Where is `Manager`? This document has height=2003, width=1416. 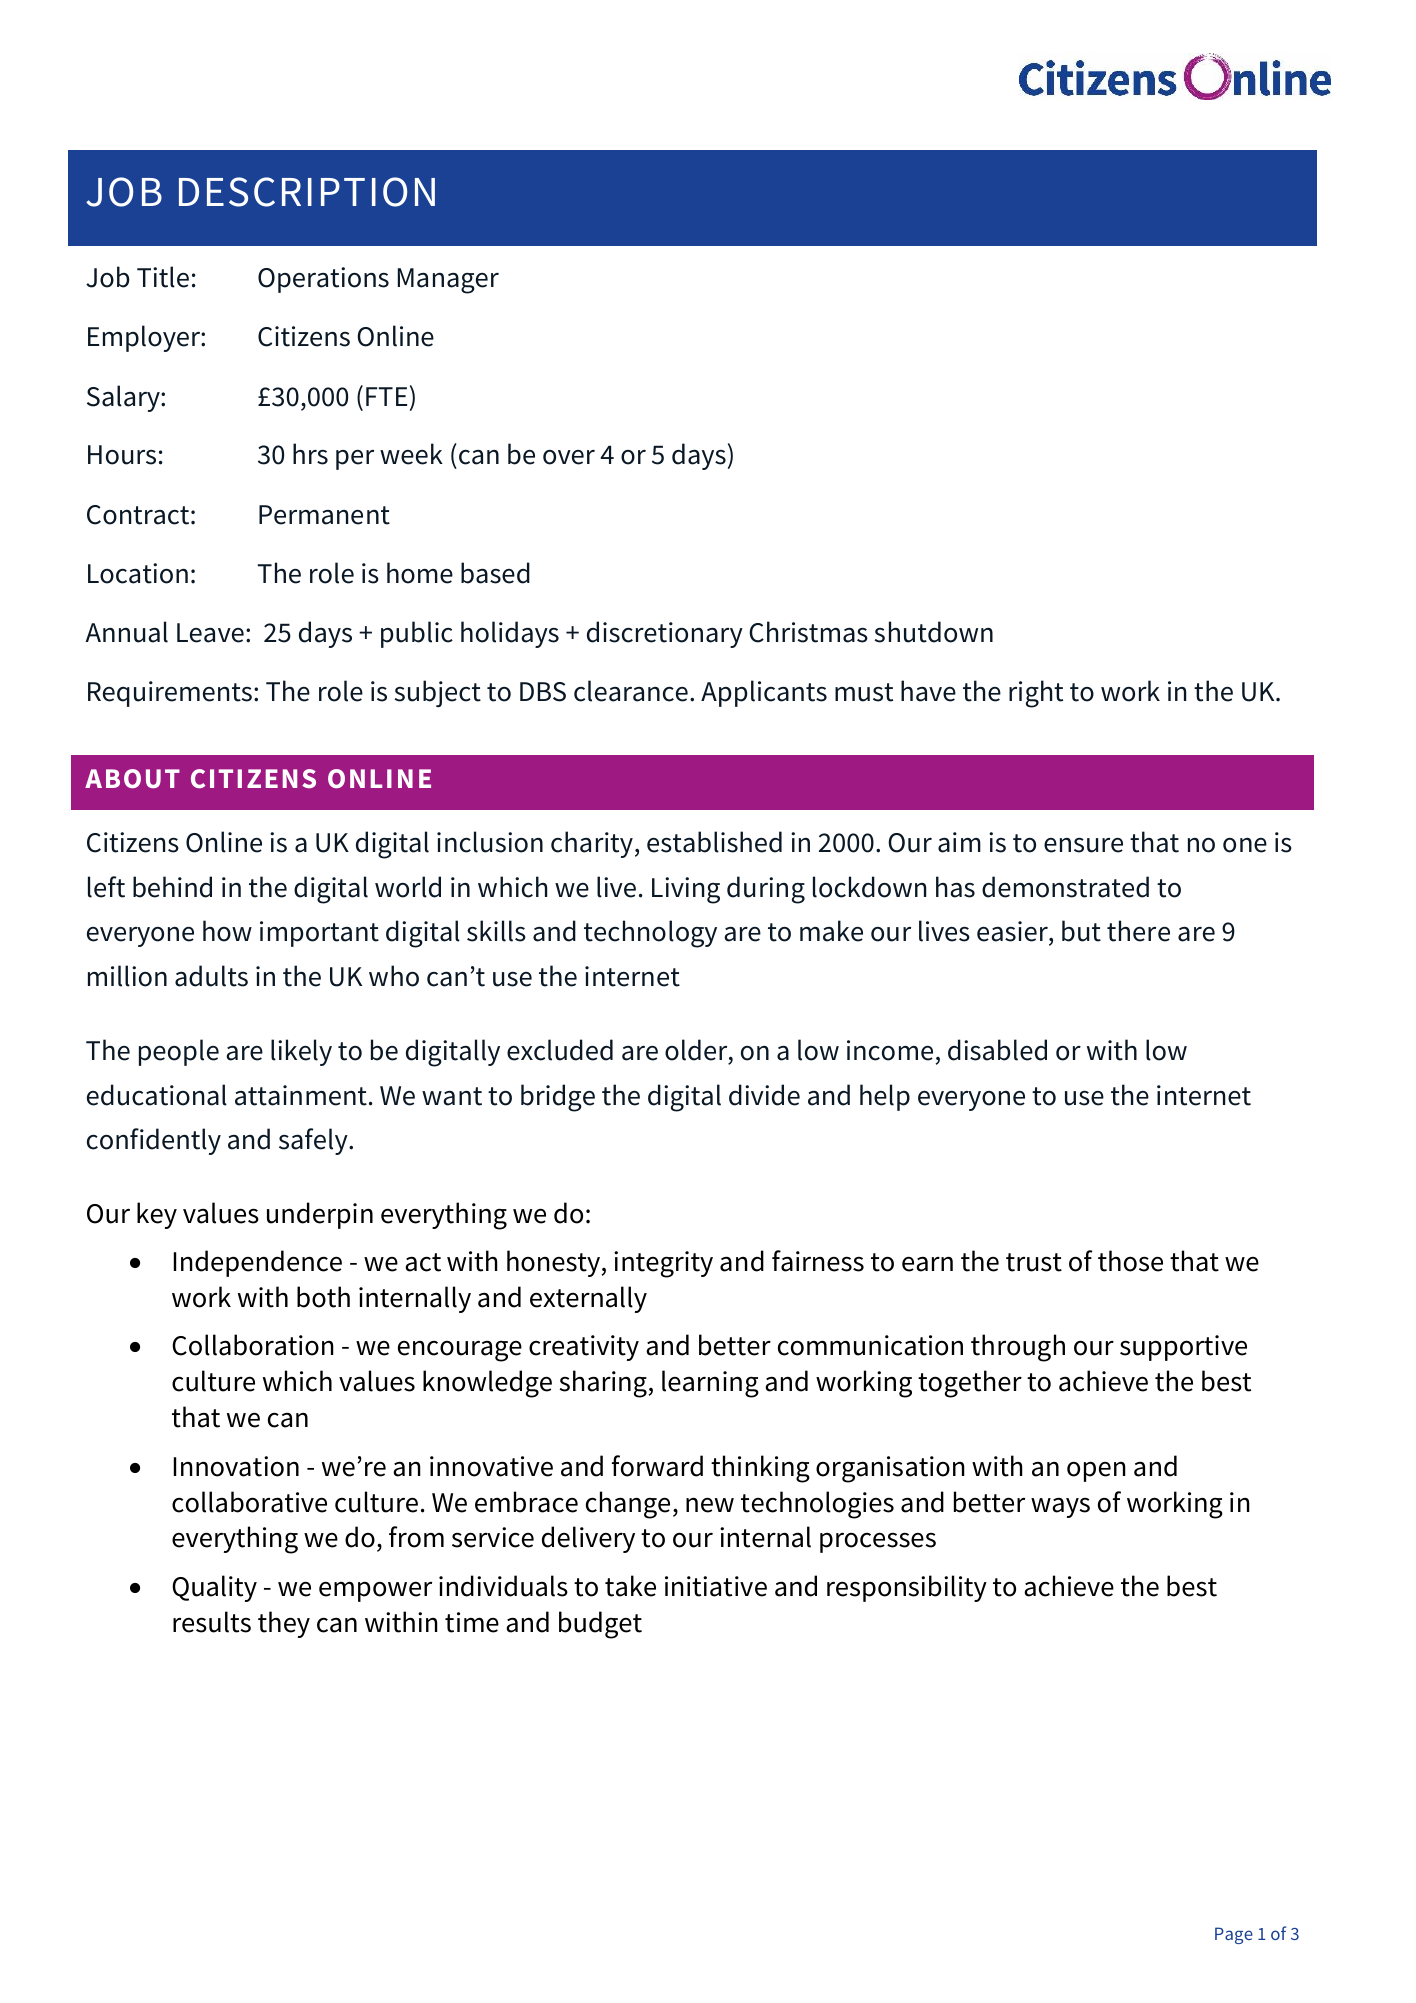 Manager is located at coordinates (448, 281).
